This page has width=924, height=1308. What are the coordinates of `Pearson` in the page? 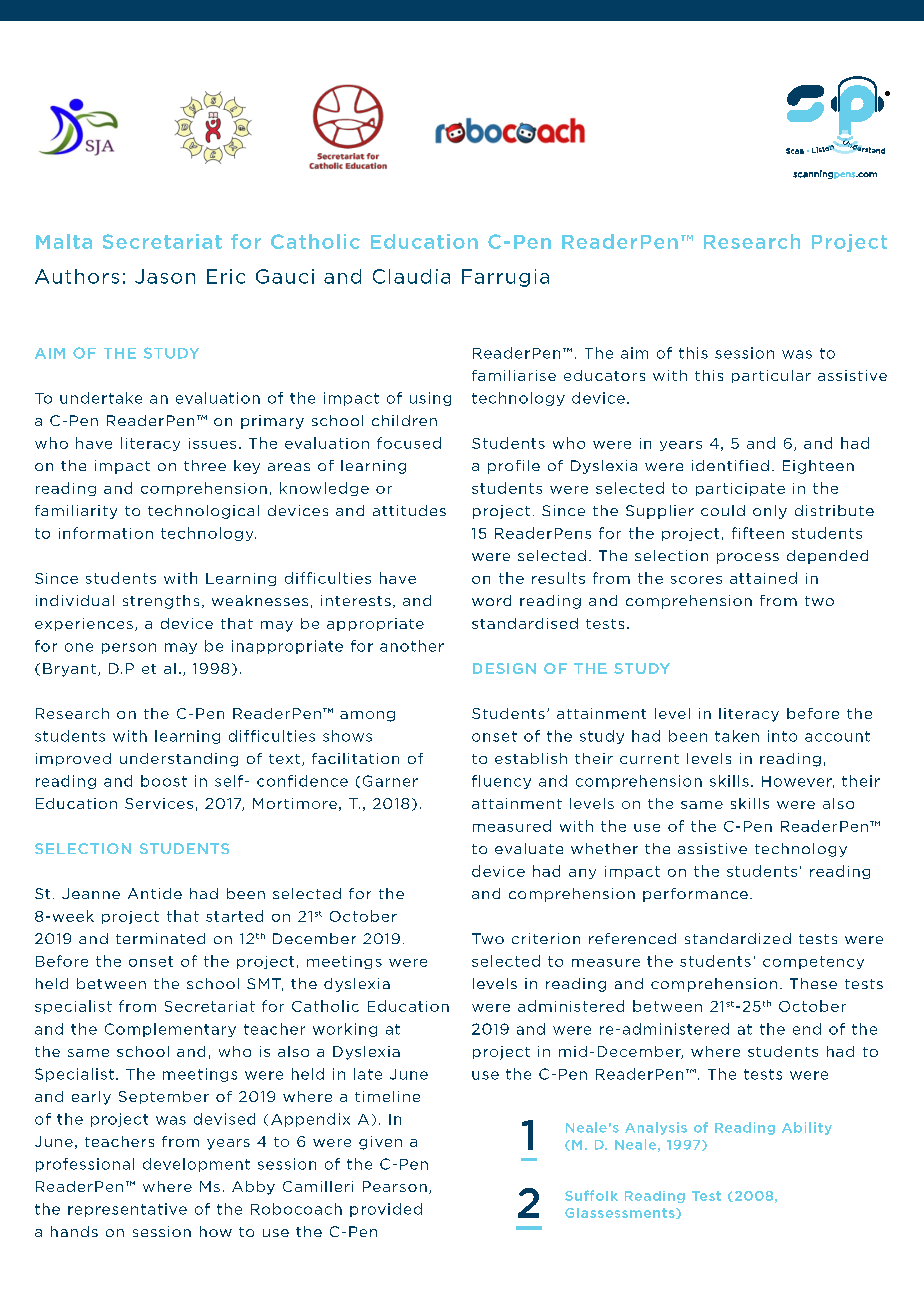 It's located at (395, 1186).
